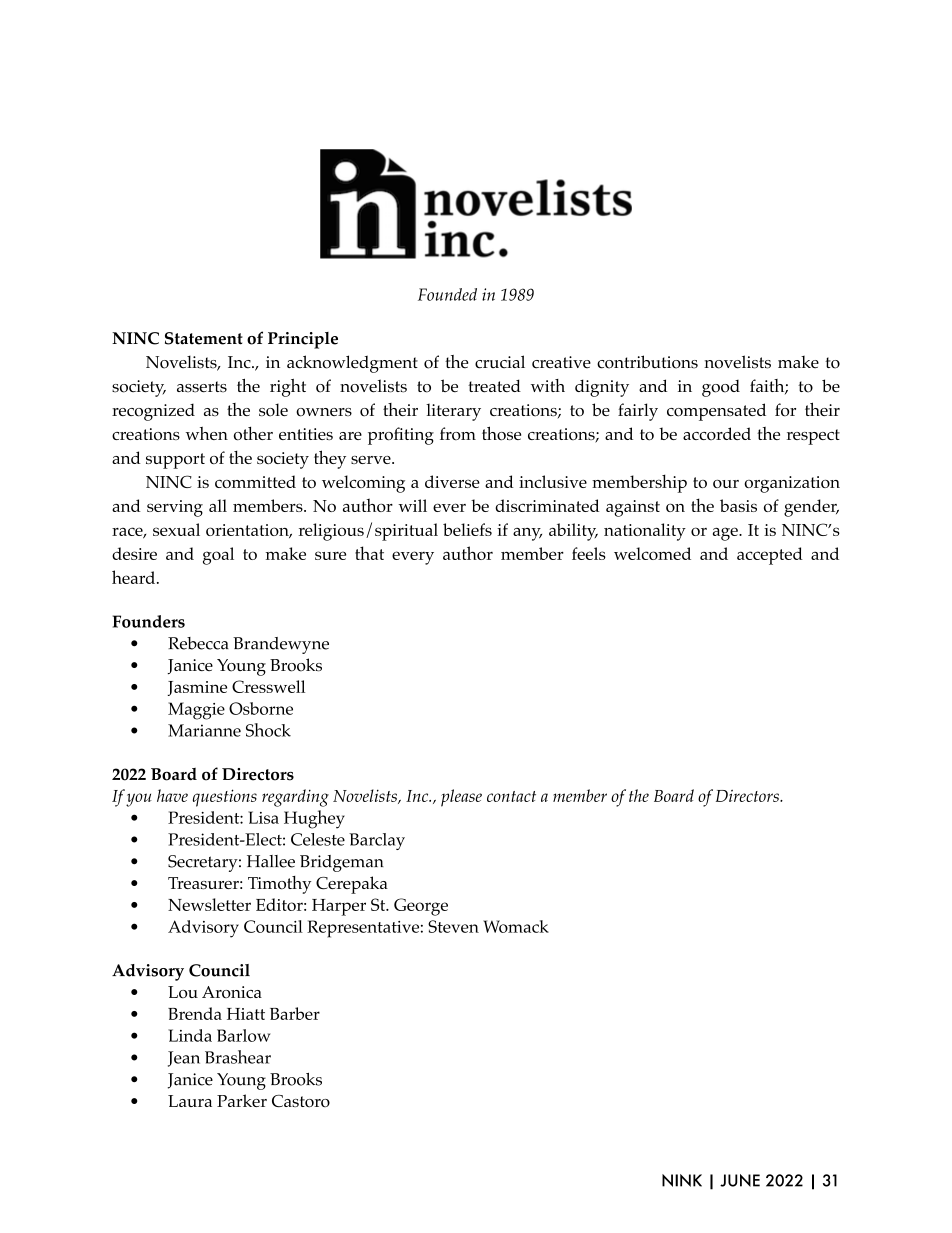  What do you see at coordinates (511, 796) in the screenshot?
I see `contact` at bounding box center [511, 796].
